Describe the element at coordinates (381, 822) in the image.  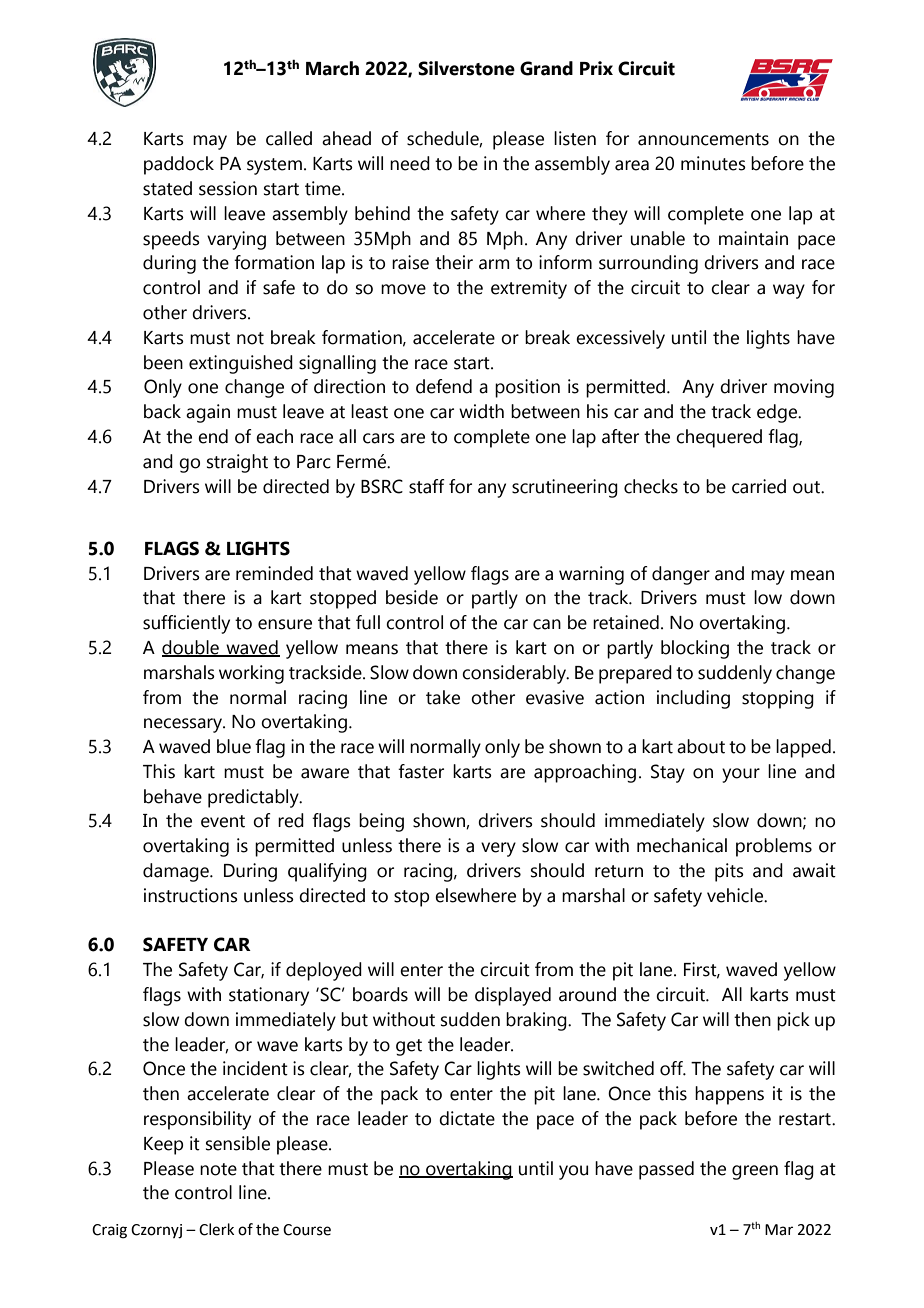
I see `being` at that location.
